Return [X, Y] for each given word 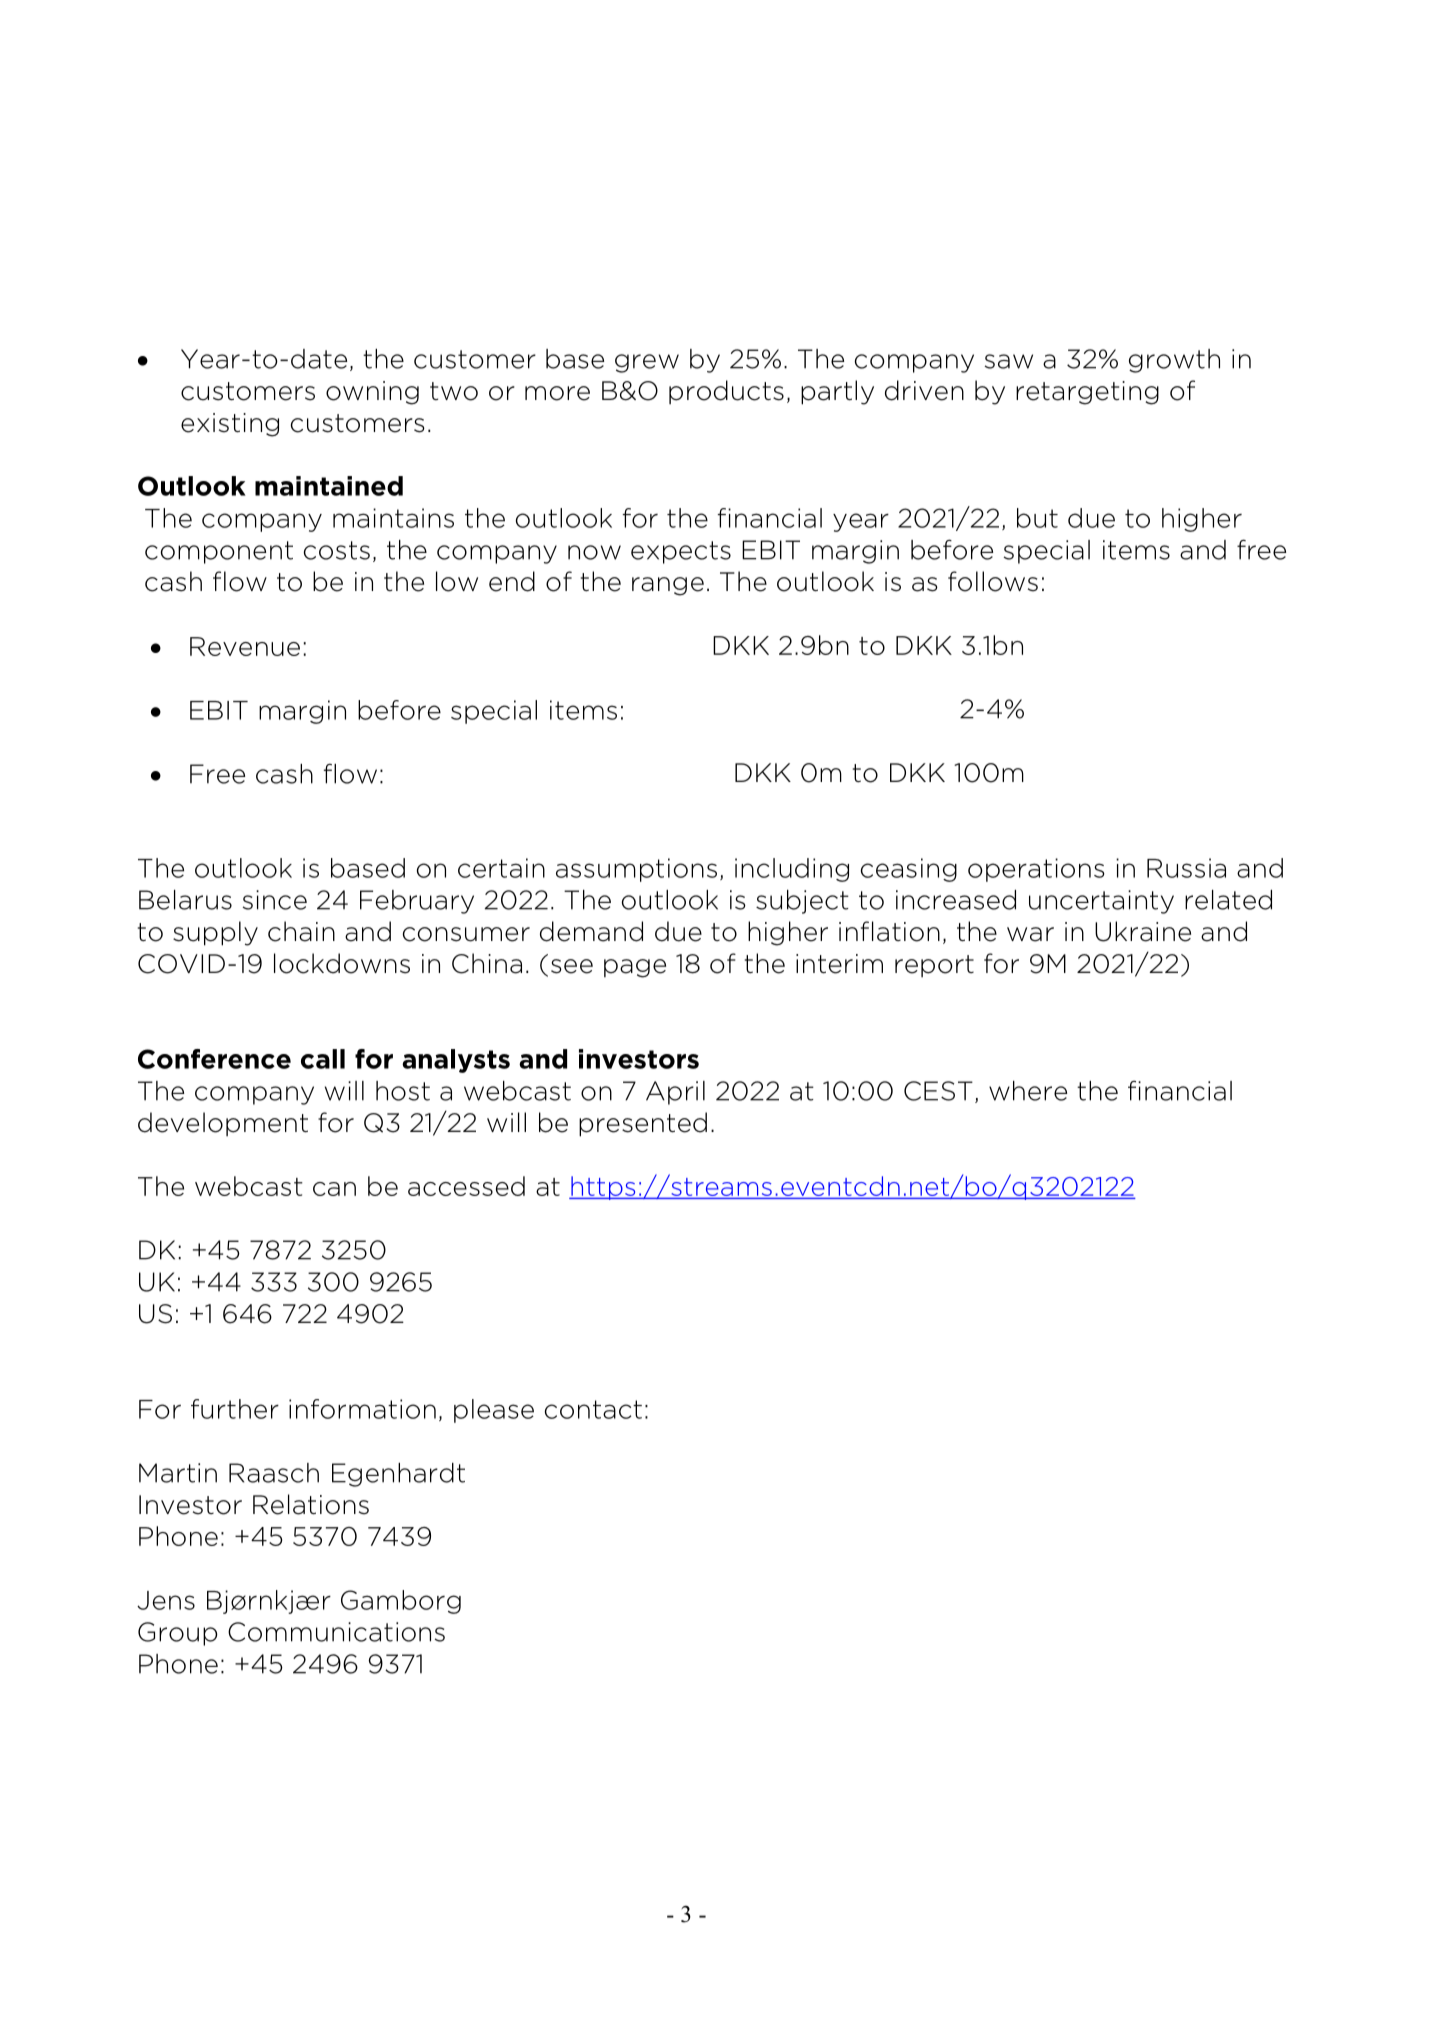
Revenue [245, 646]
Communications [336, 1632]
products [726, 392]
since [274, 900]
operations [1036, 870]
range [668, 586]
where [1028, 1091]
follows [993, 581]
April [675, 1093]
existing [230, 425]
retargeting [1087, 393]
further [235, 1409]
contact [593, 1409]
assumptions [636, 870]
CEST [938, 1091]
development [223, 1124]
